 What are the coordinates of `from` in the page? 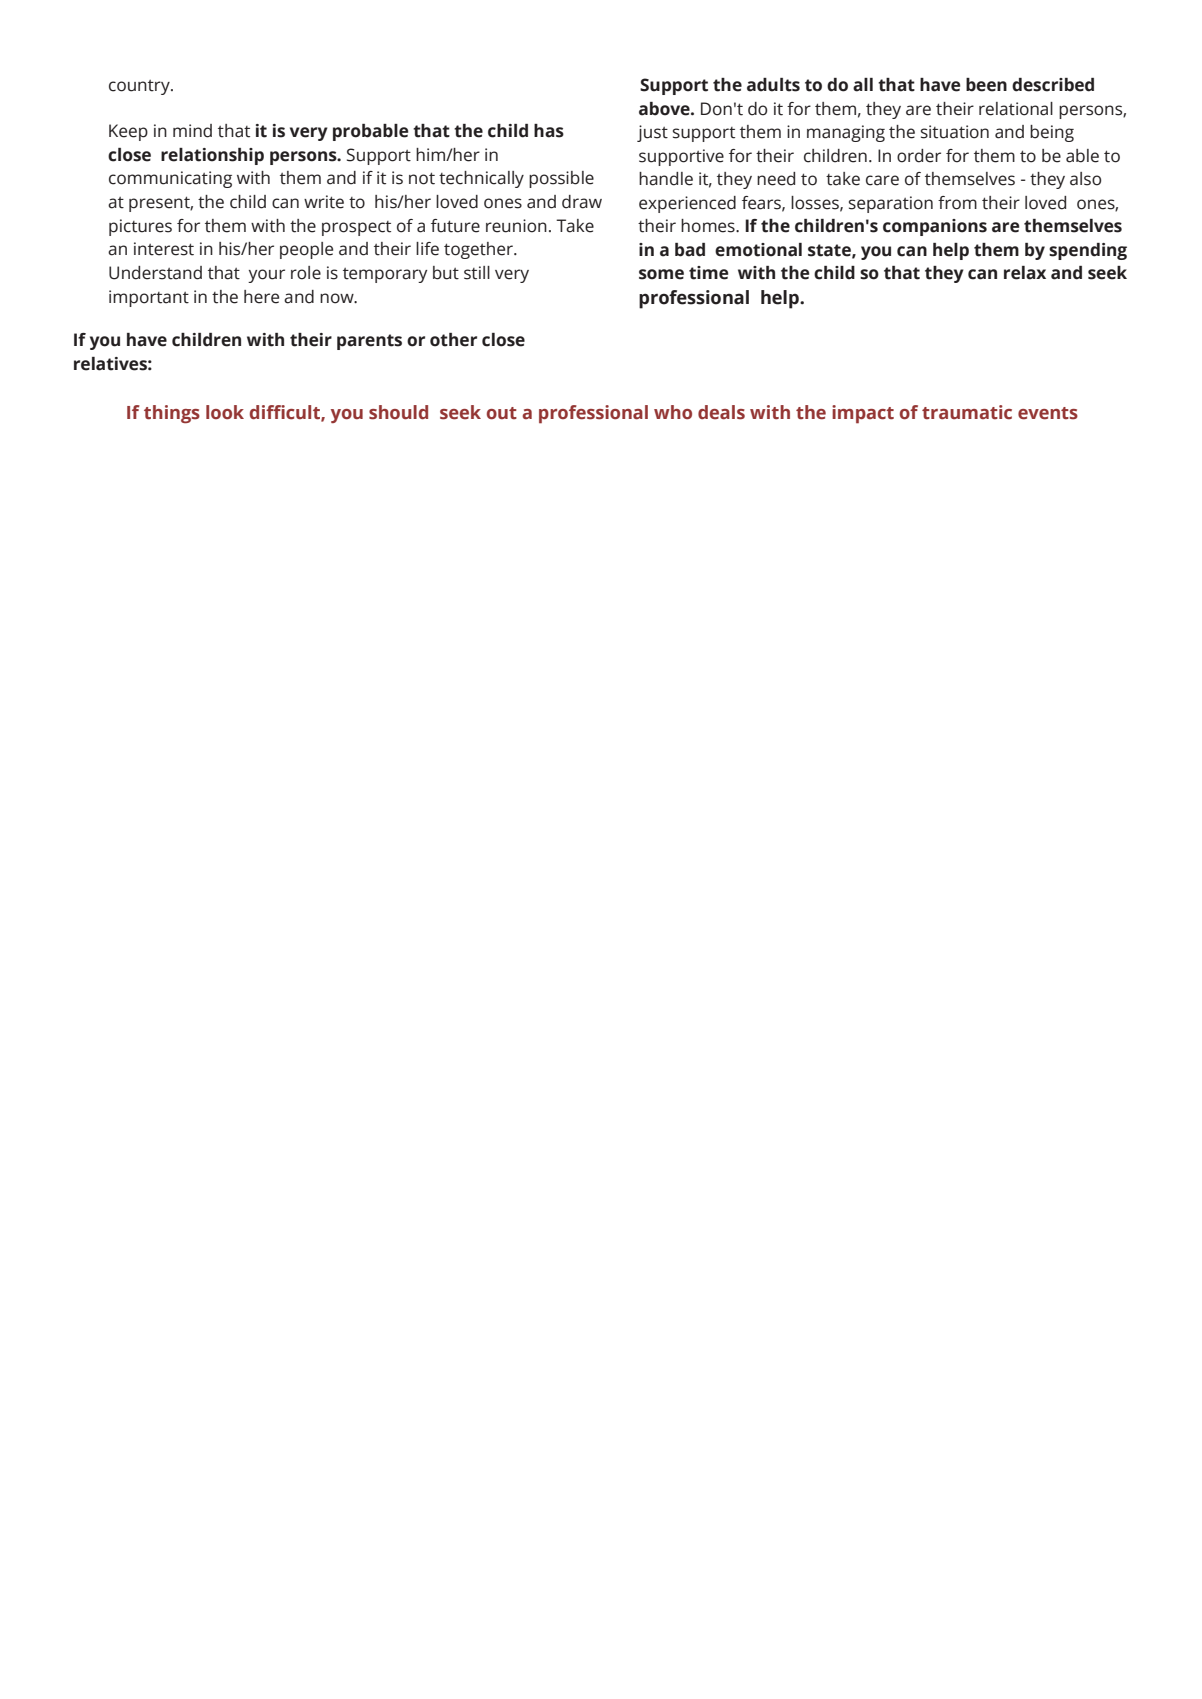 It's located at (957, 203).
